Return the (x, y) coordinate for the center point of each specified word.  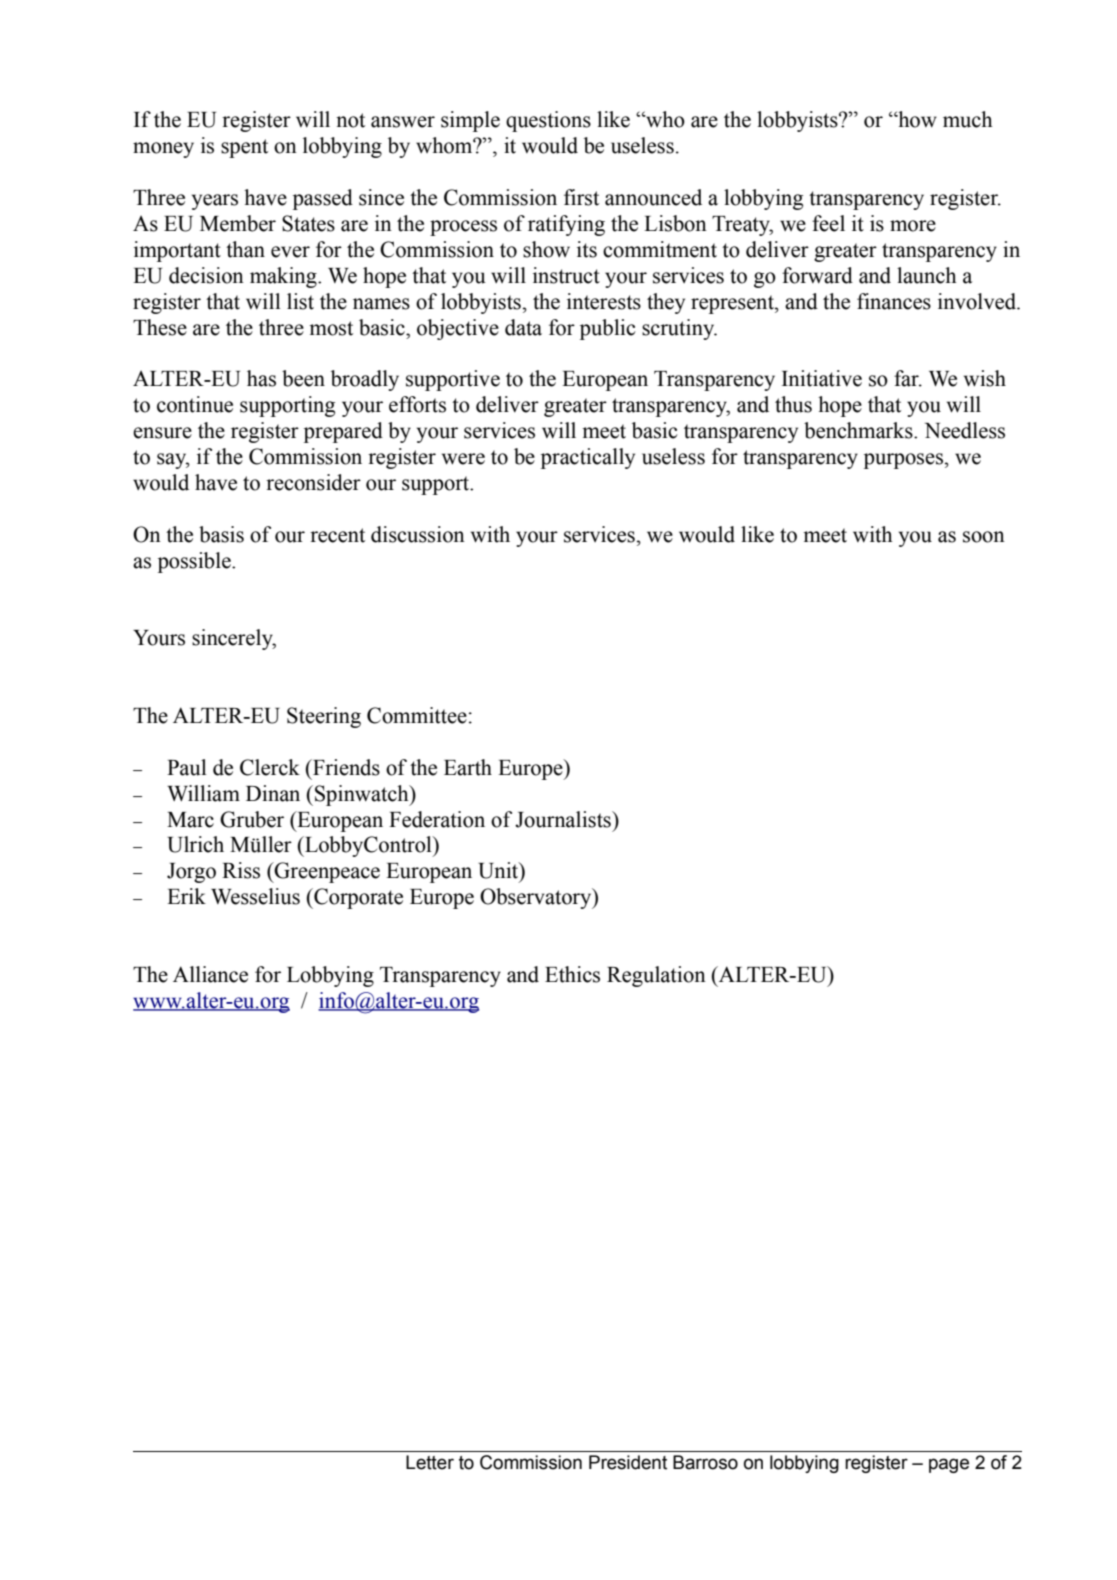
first (581, 197)
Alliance (210, 974)
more (913, 226)
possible (195, 562)
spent (244, 148)
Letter (430, 1462)
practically (588, 458)
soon (984, 537)
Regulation (656, 976)
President (628, 1462)
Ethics (572, 974)
